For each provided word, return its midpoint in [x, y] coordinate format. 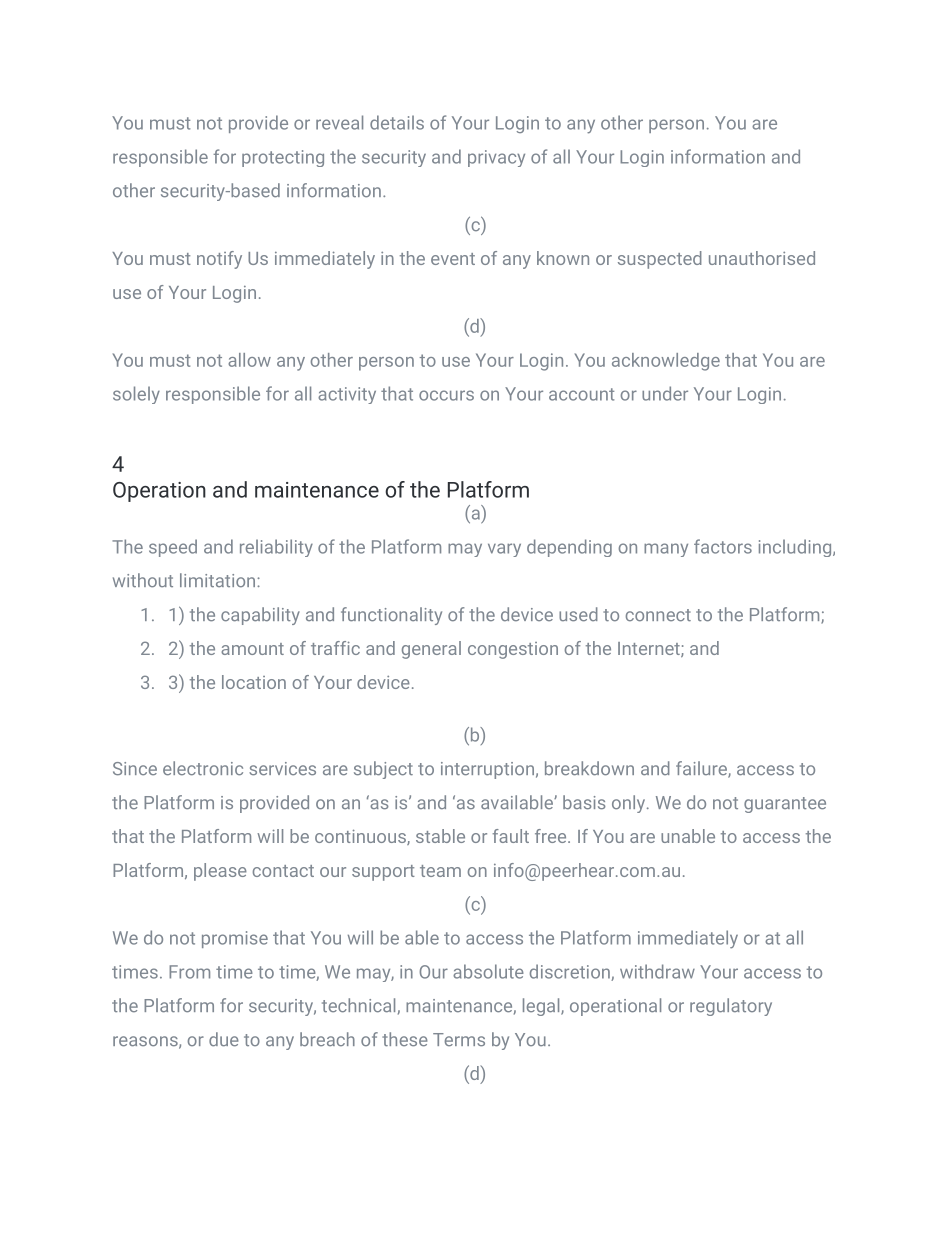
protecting [283, 158]
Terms [459, 1039]
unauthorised [762, 258]
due [224, 1039]
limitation [217, 580]
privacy [496, 158]
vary [504, 550]
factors [723, 546]
